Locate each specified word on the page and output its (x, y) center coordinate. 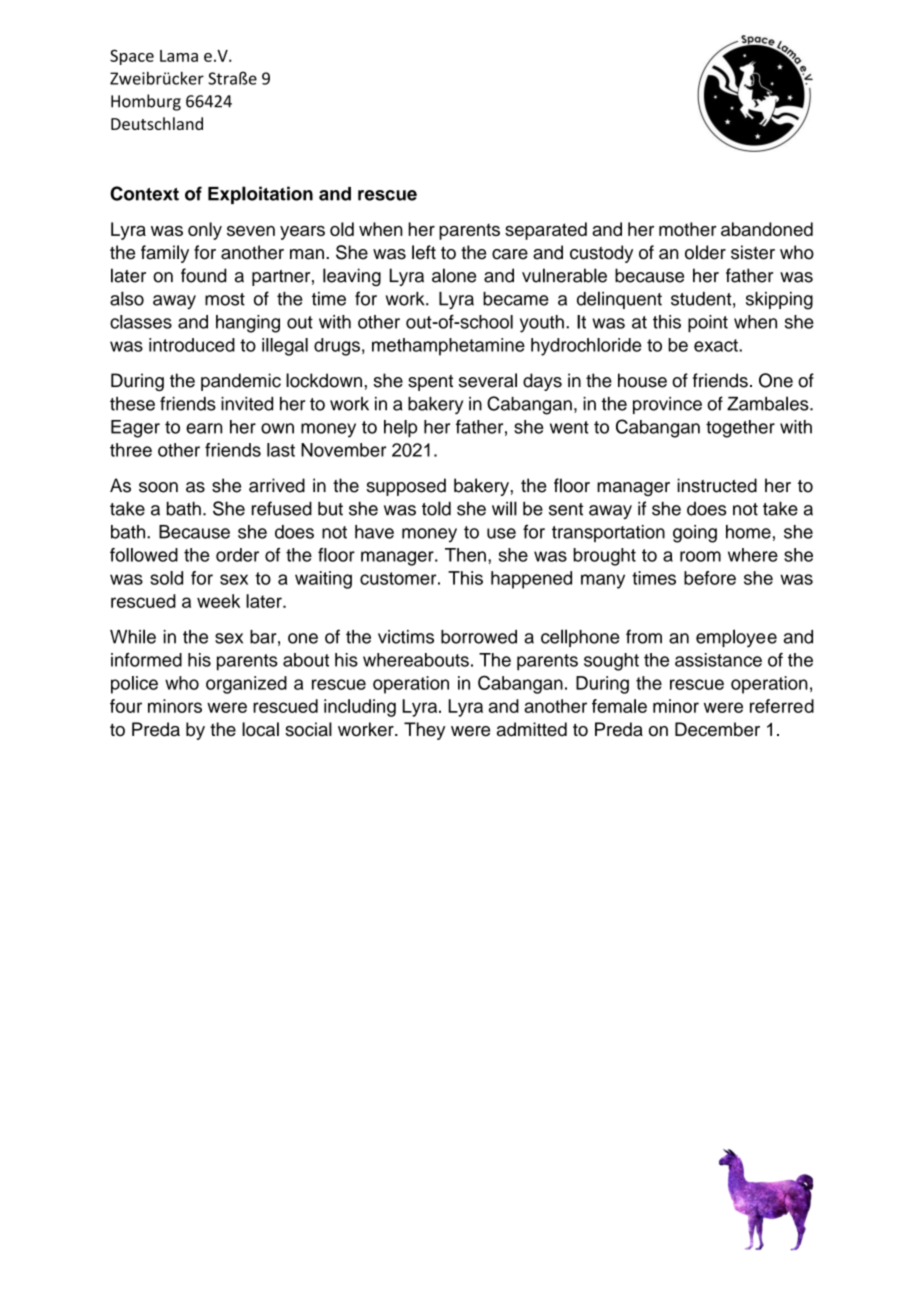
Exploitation (260, 195)
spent (430, 383)
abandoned (767, 229)
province (667, 405)
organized (246, 685)
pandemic (241, 382)
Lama (179, 56)
